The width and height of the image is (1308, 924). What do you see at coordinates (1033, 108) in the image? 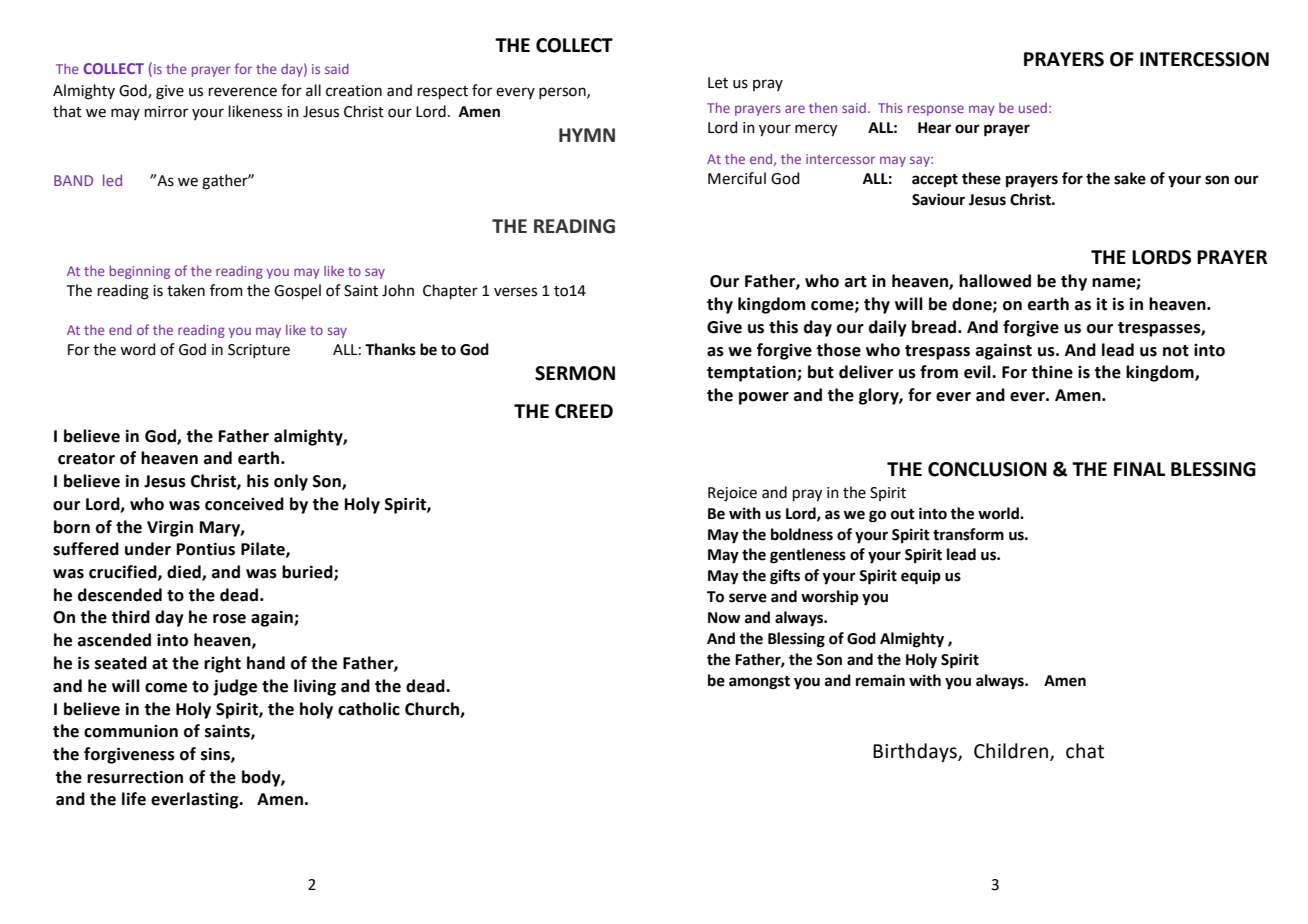
I see `used` at bounding box center [1033, 108].
